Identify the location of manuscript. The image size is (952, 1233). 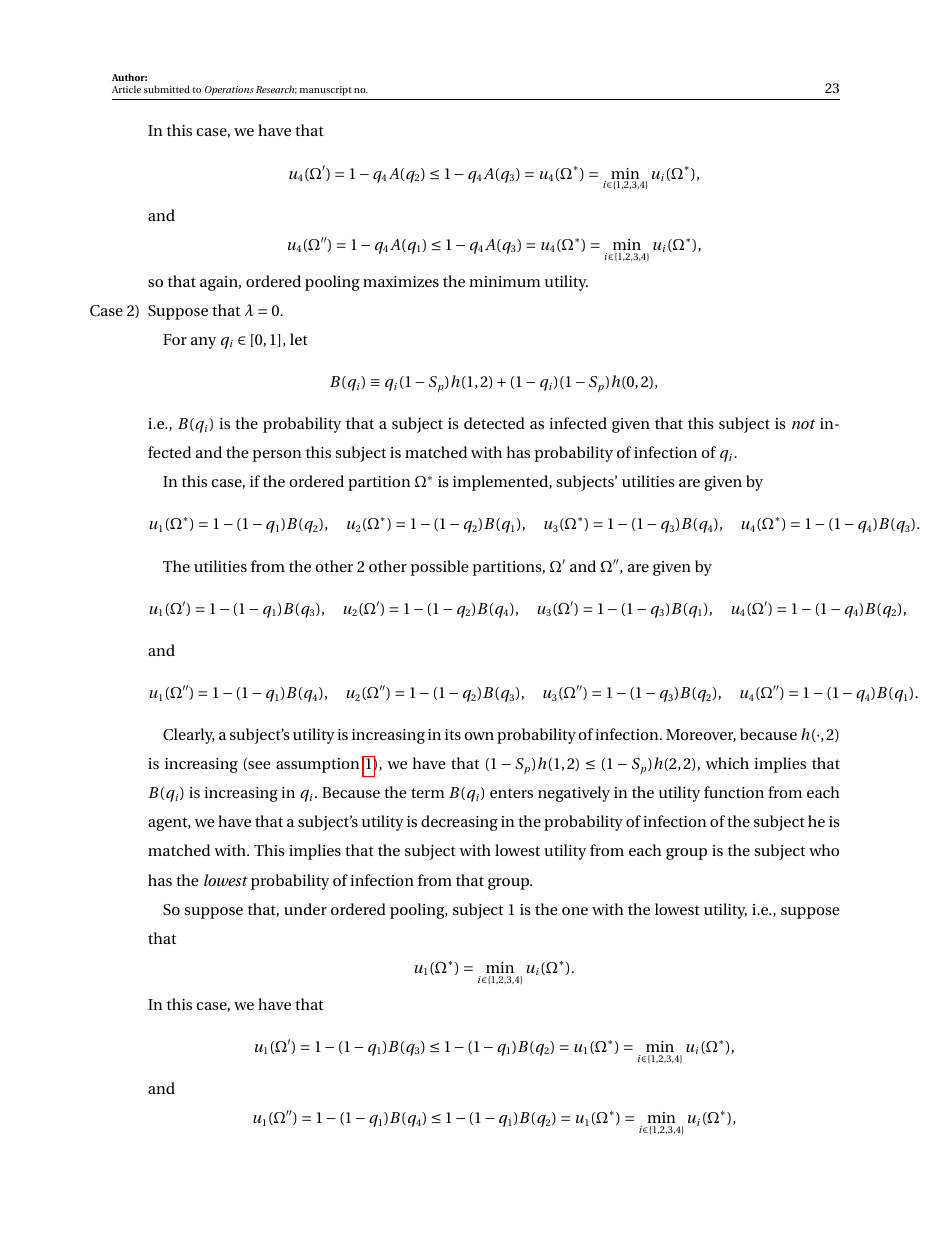
(326, 91).
